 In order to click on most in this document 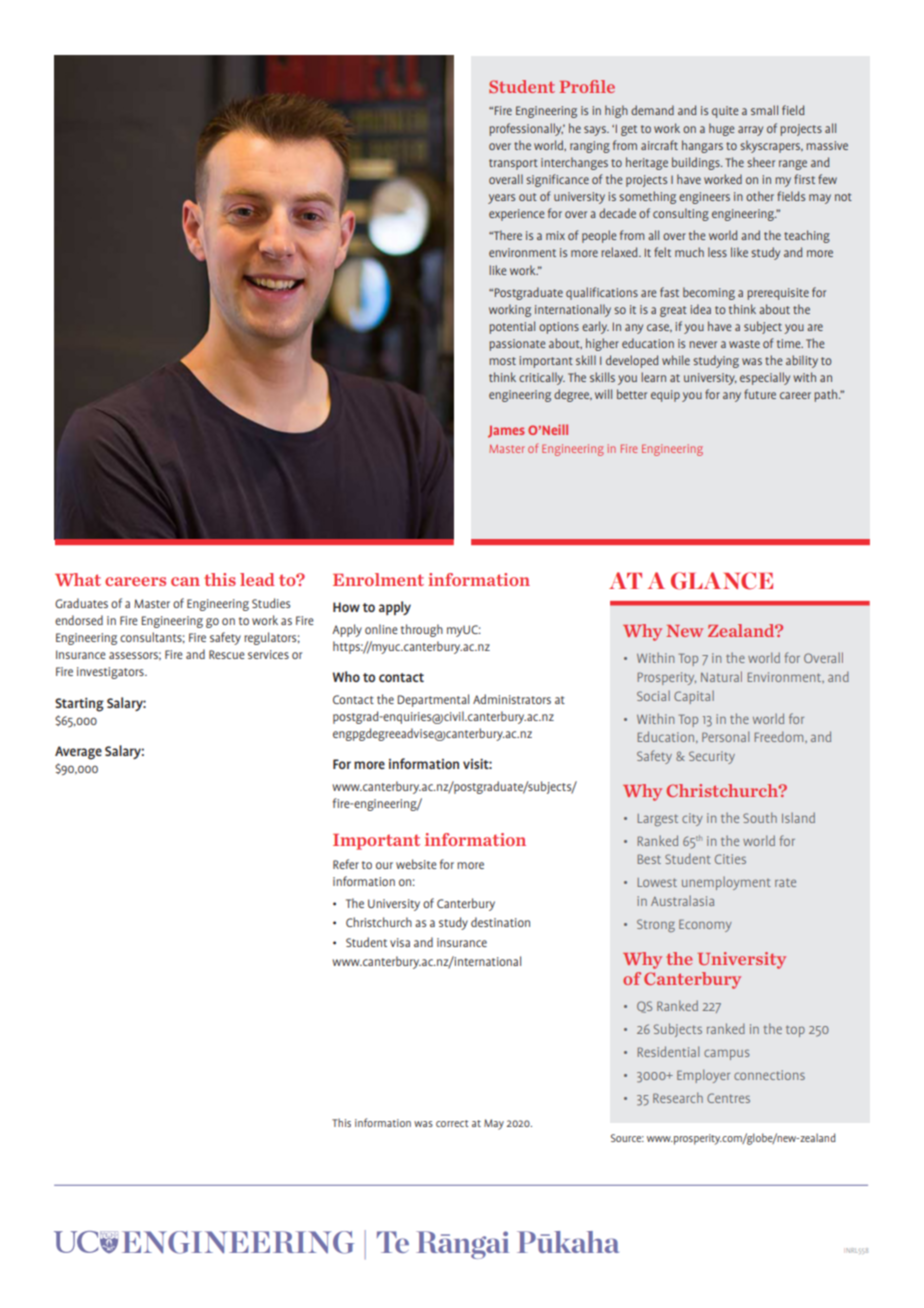, I will do `click(502, 361)`.
